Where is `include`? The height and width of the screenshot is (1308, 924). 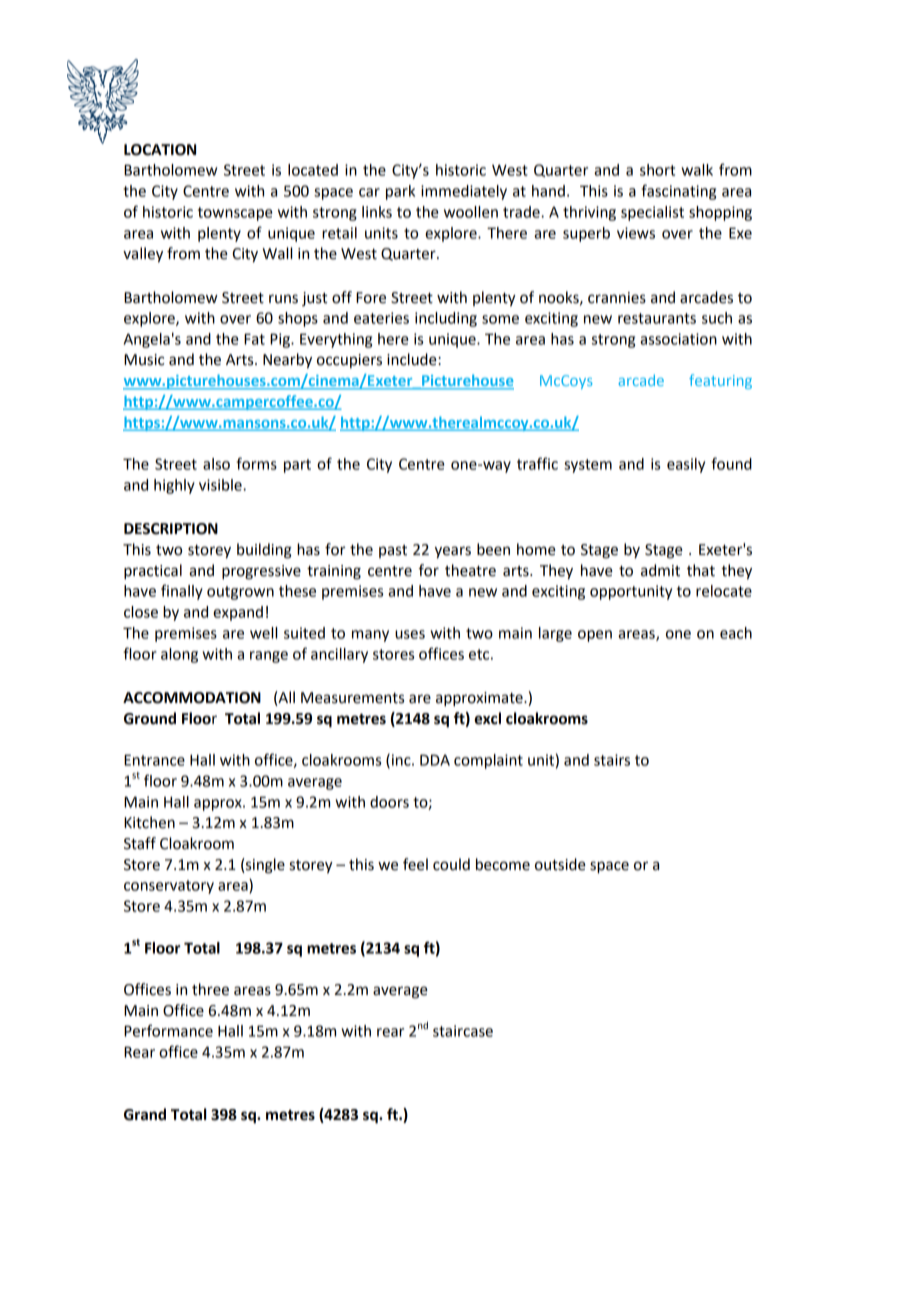 include is located at coordinates (413, 359).
